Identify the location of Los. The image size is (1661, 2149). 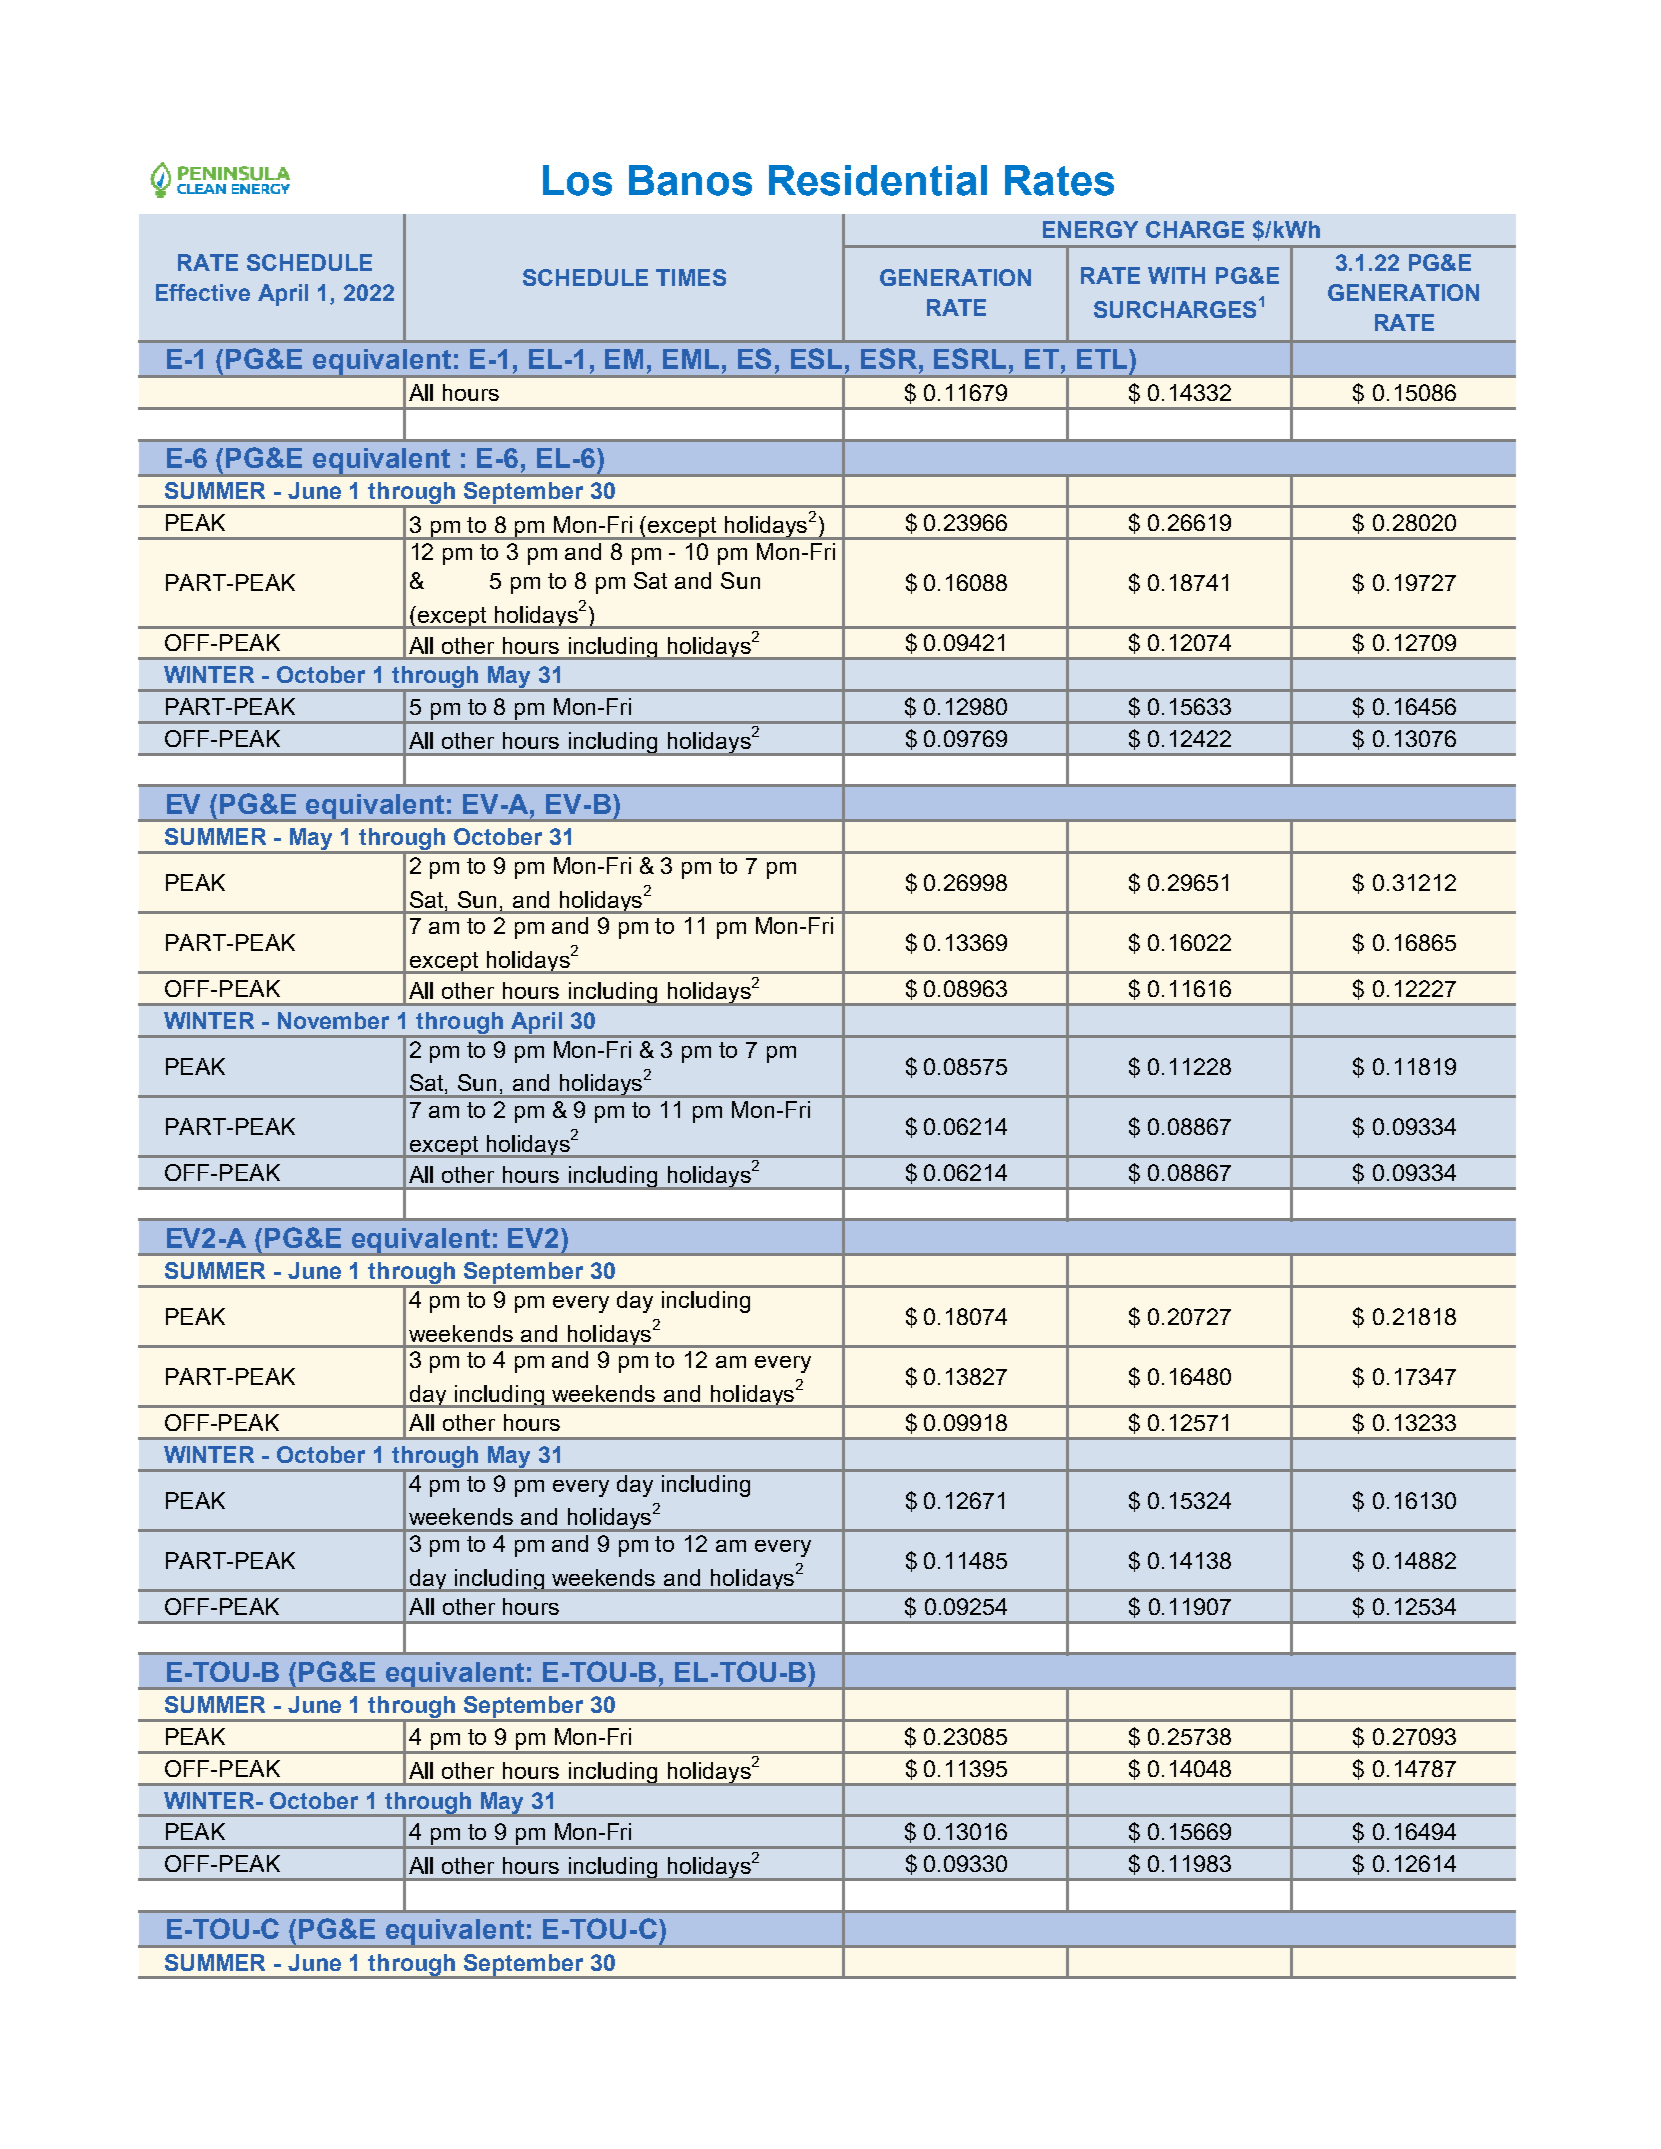
(577, 180).
